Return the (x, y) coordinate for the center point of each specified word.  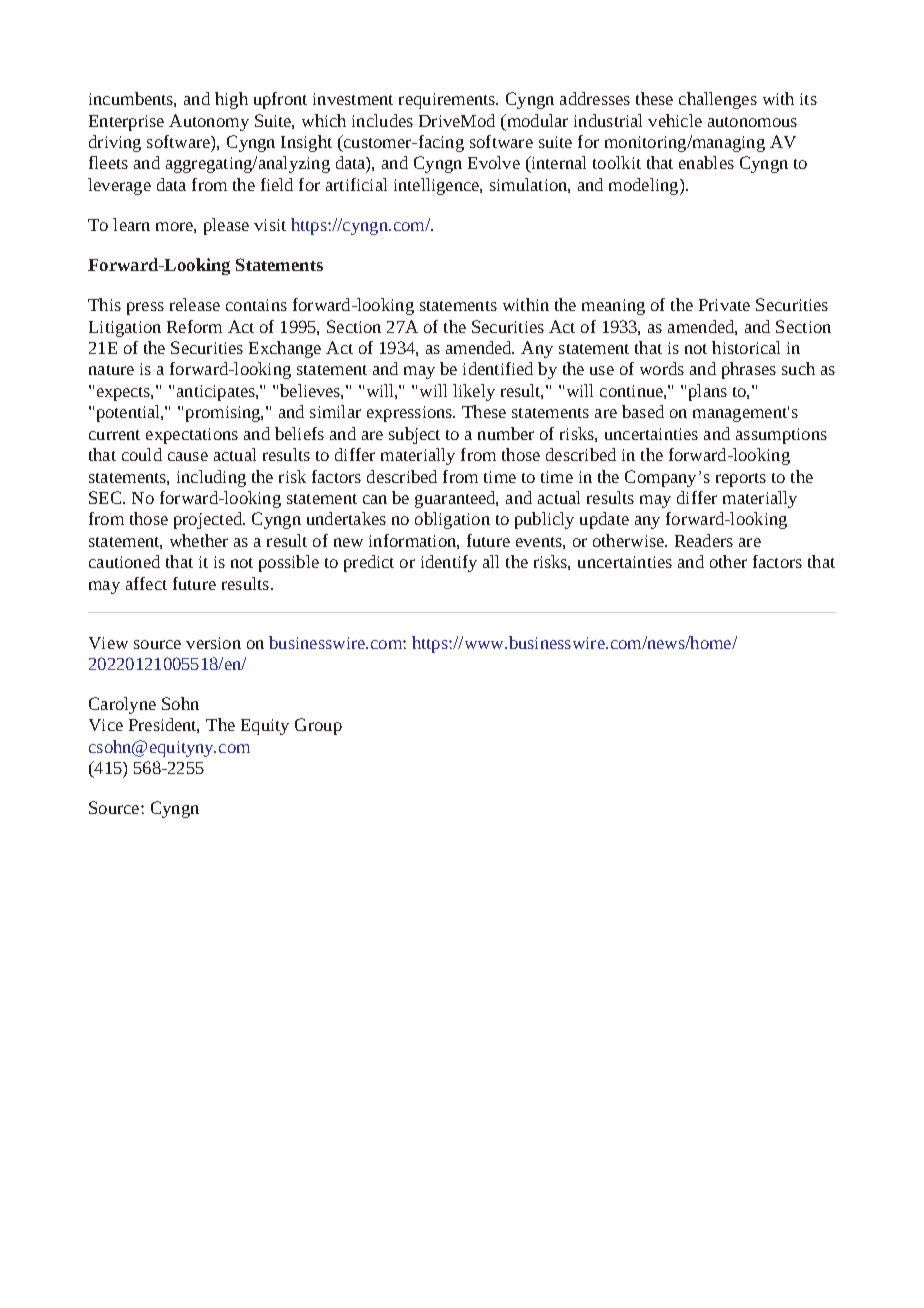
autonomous (752, 122)
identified (498, 368)
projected (209, 520)
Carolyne (122, 705)
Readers (704, 540)
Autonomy (209, 122)
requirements (448, 101)
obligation (452, 520)
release (195, 304)
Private (724, 305)
